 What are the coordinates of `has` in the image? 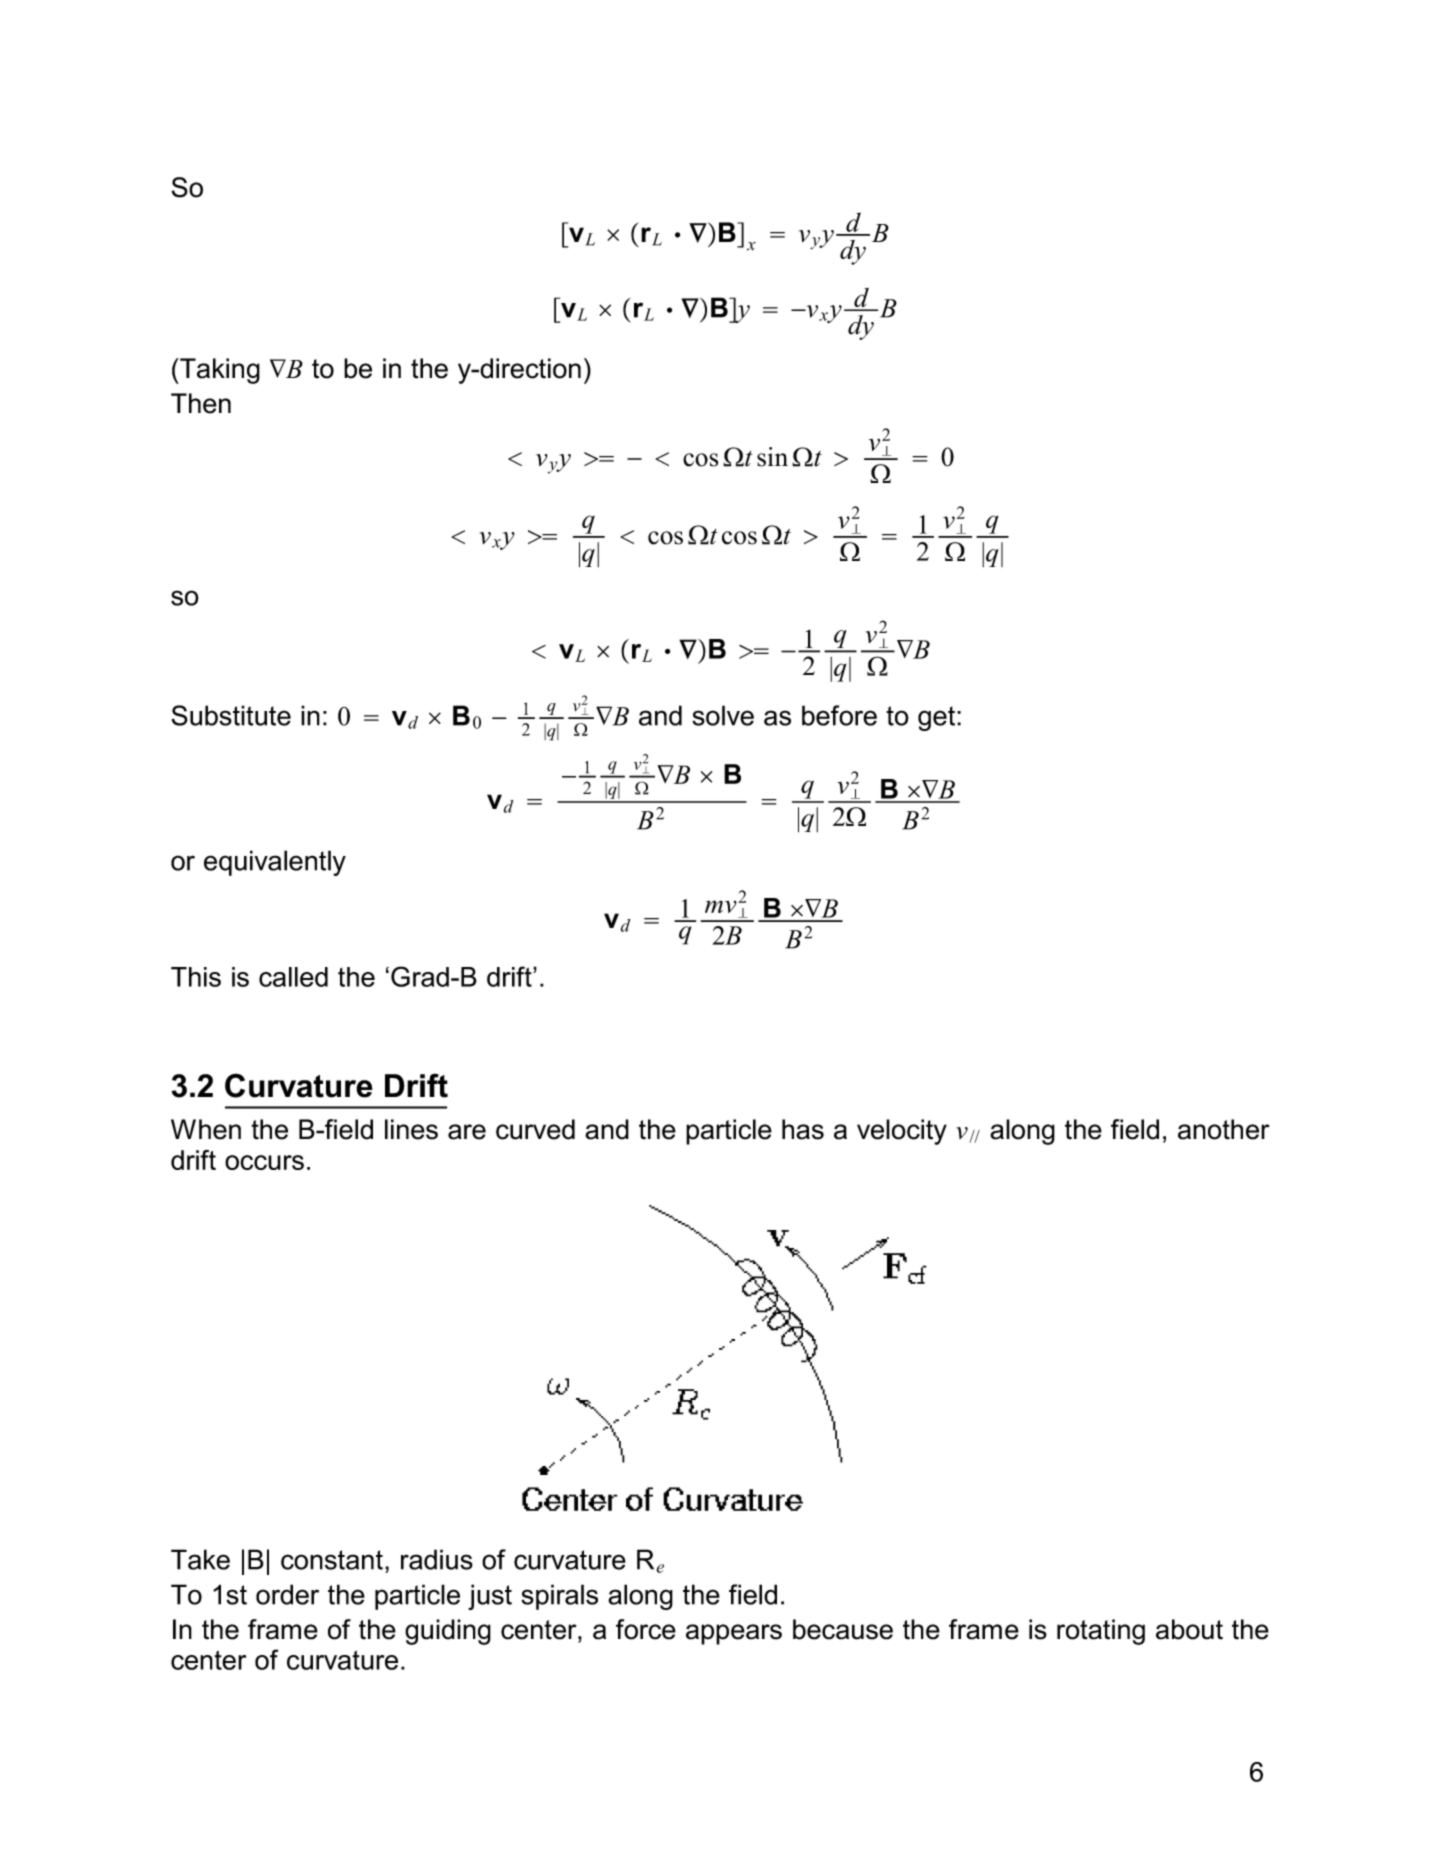 It's located at (803, 1129).
